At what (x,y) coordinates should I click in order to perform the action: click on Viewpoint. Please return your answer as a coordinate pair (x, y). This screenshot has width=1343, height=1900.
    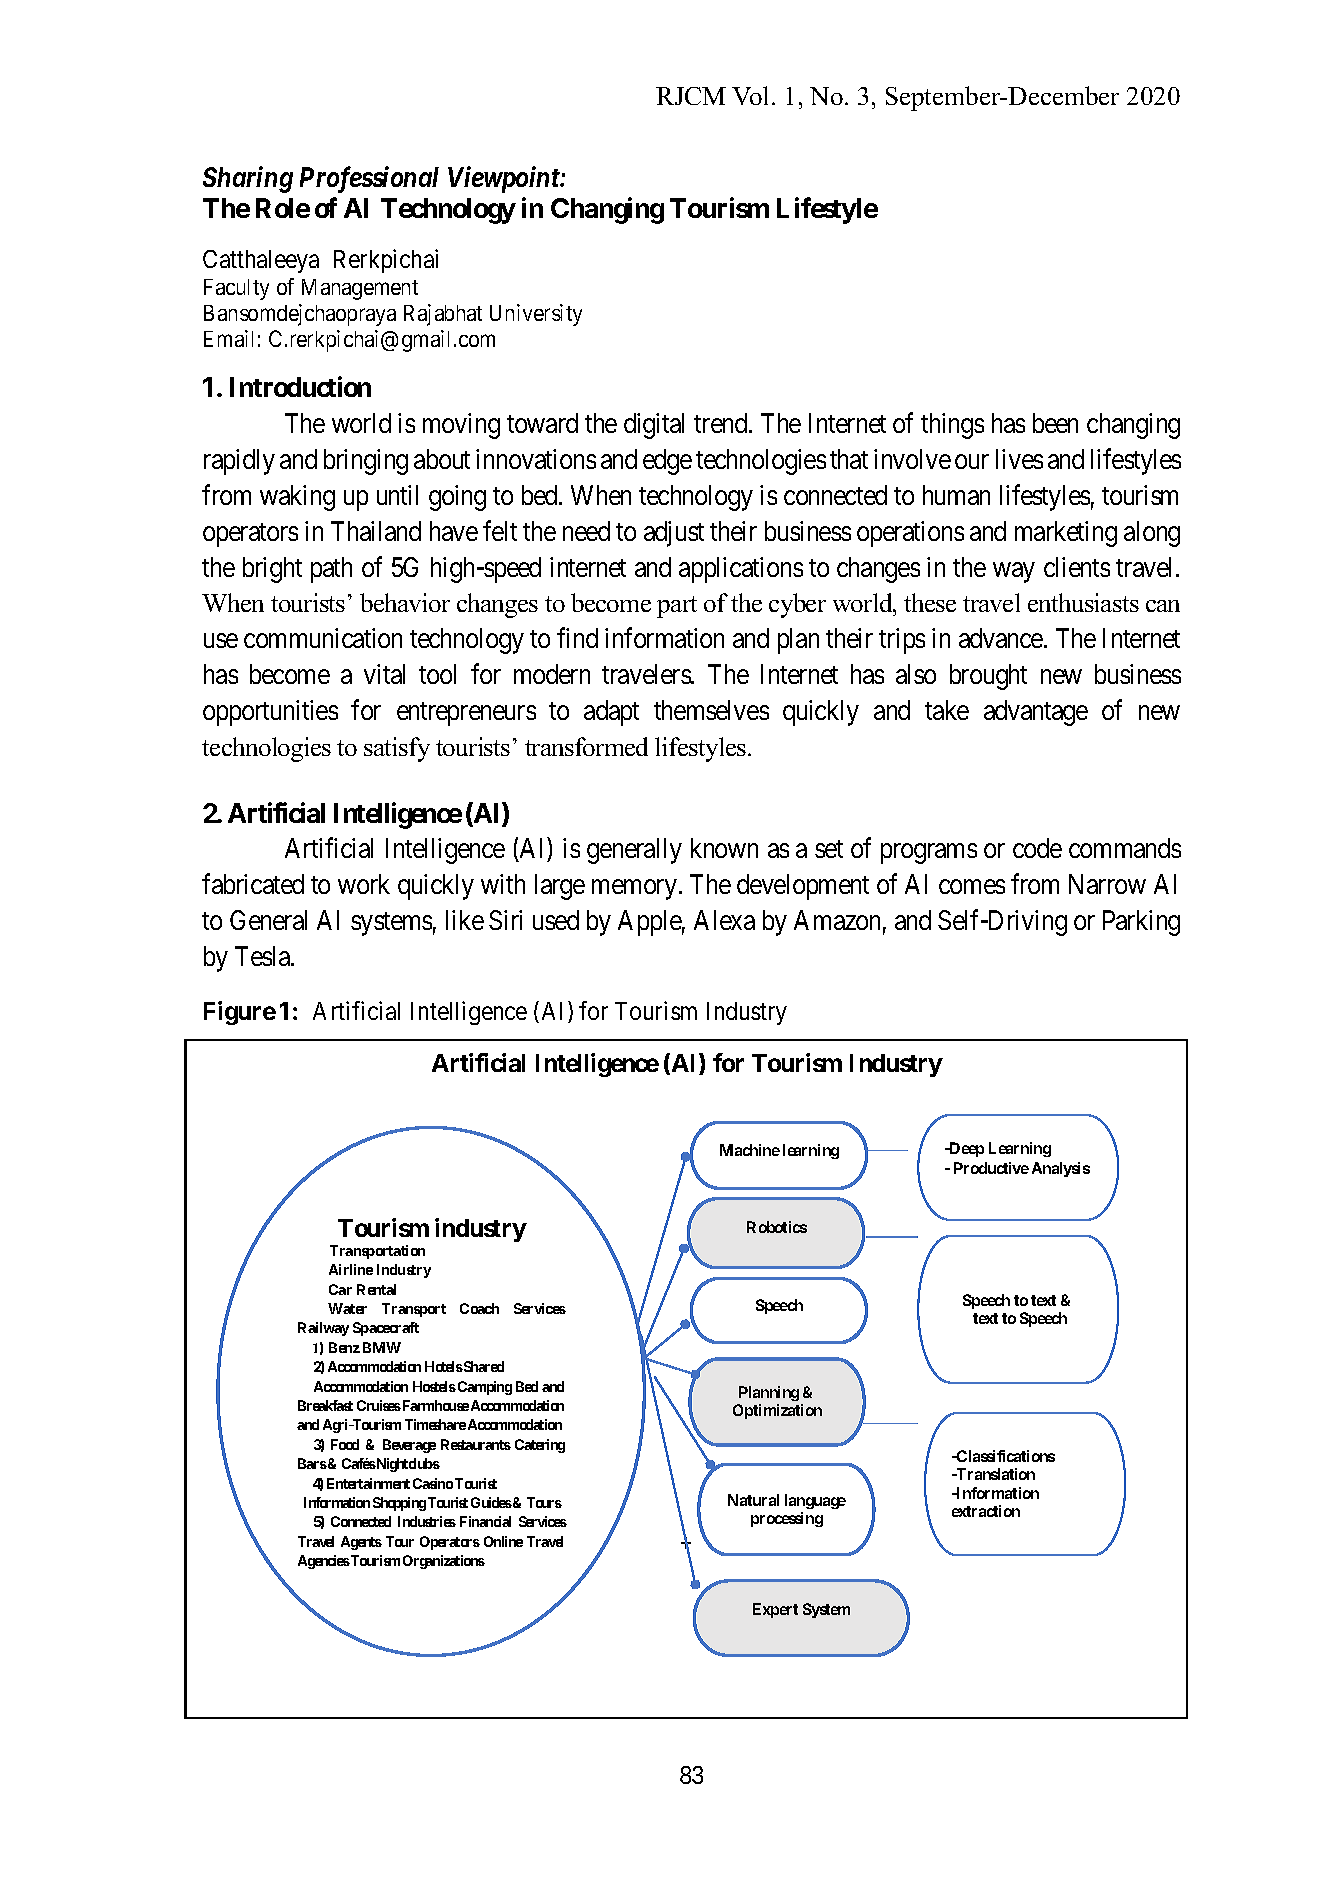
    Looking at the image, I should click on (505, 180).
